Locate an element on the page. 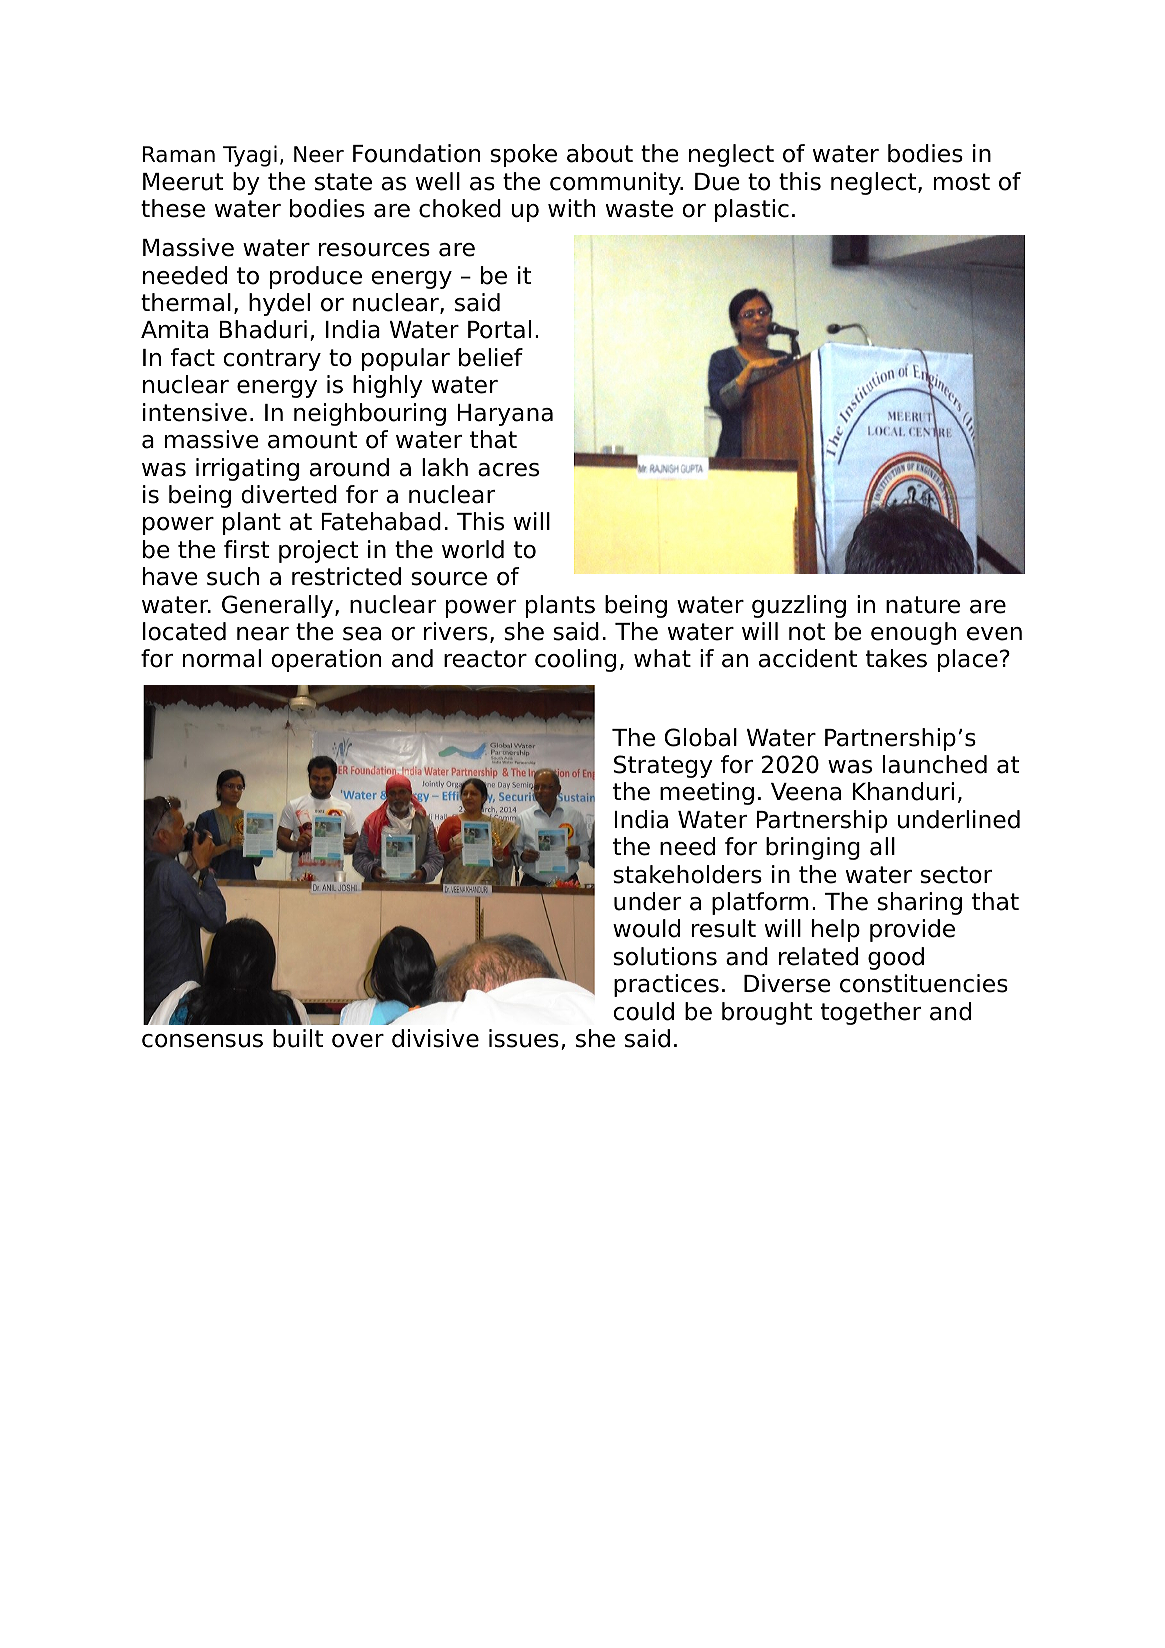  built is located at coordinates (298, 1038).
